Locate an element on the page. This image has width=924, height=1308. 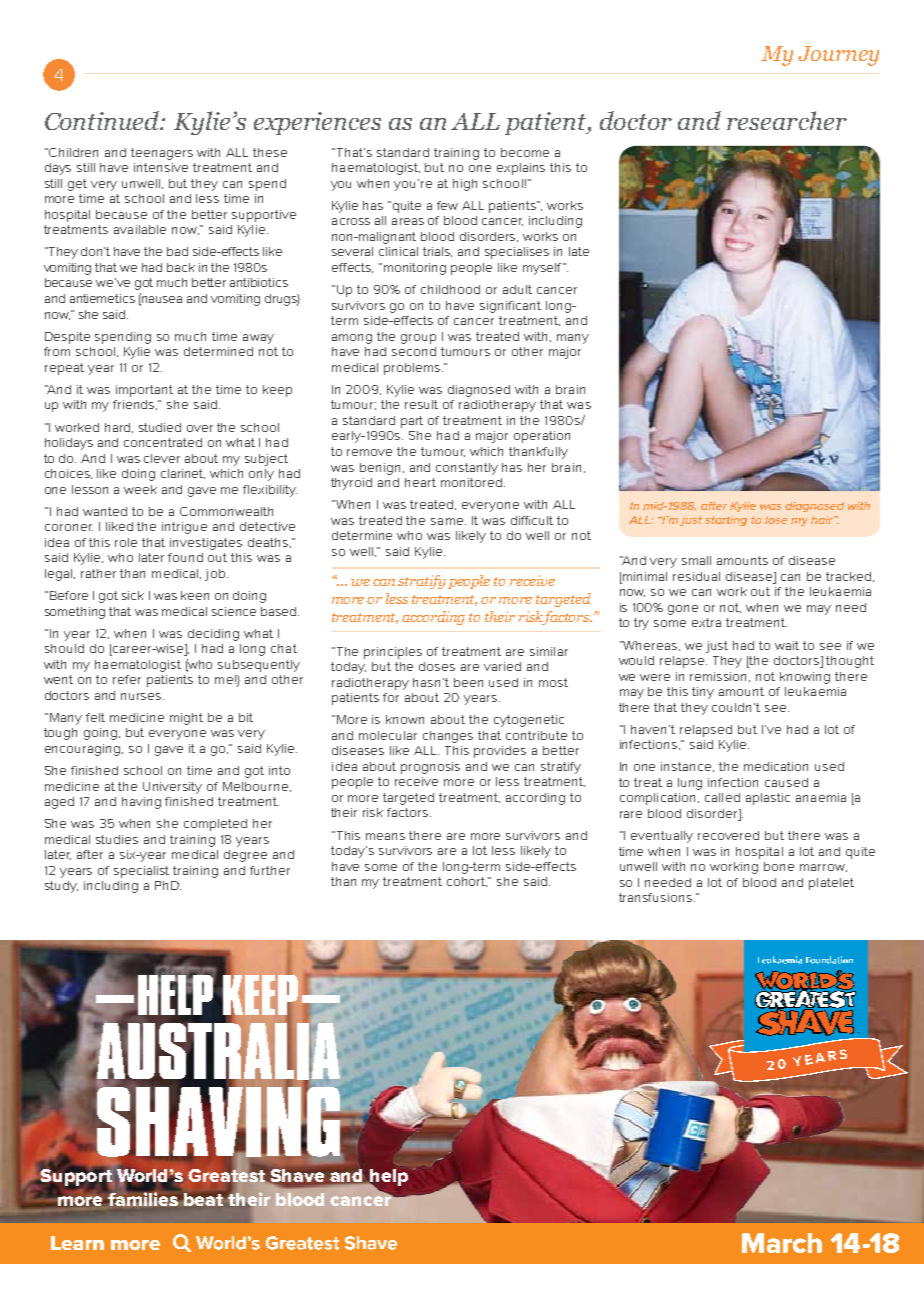
researcher is located at coordinates (787, 120).
